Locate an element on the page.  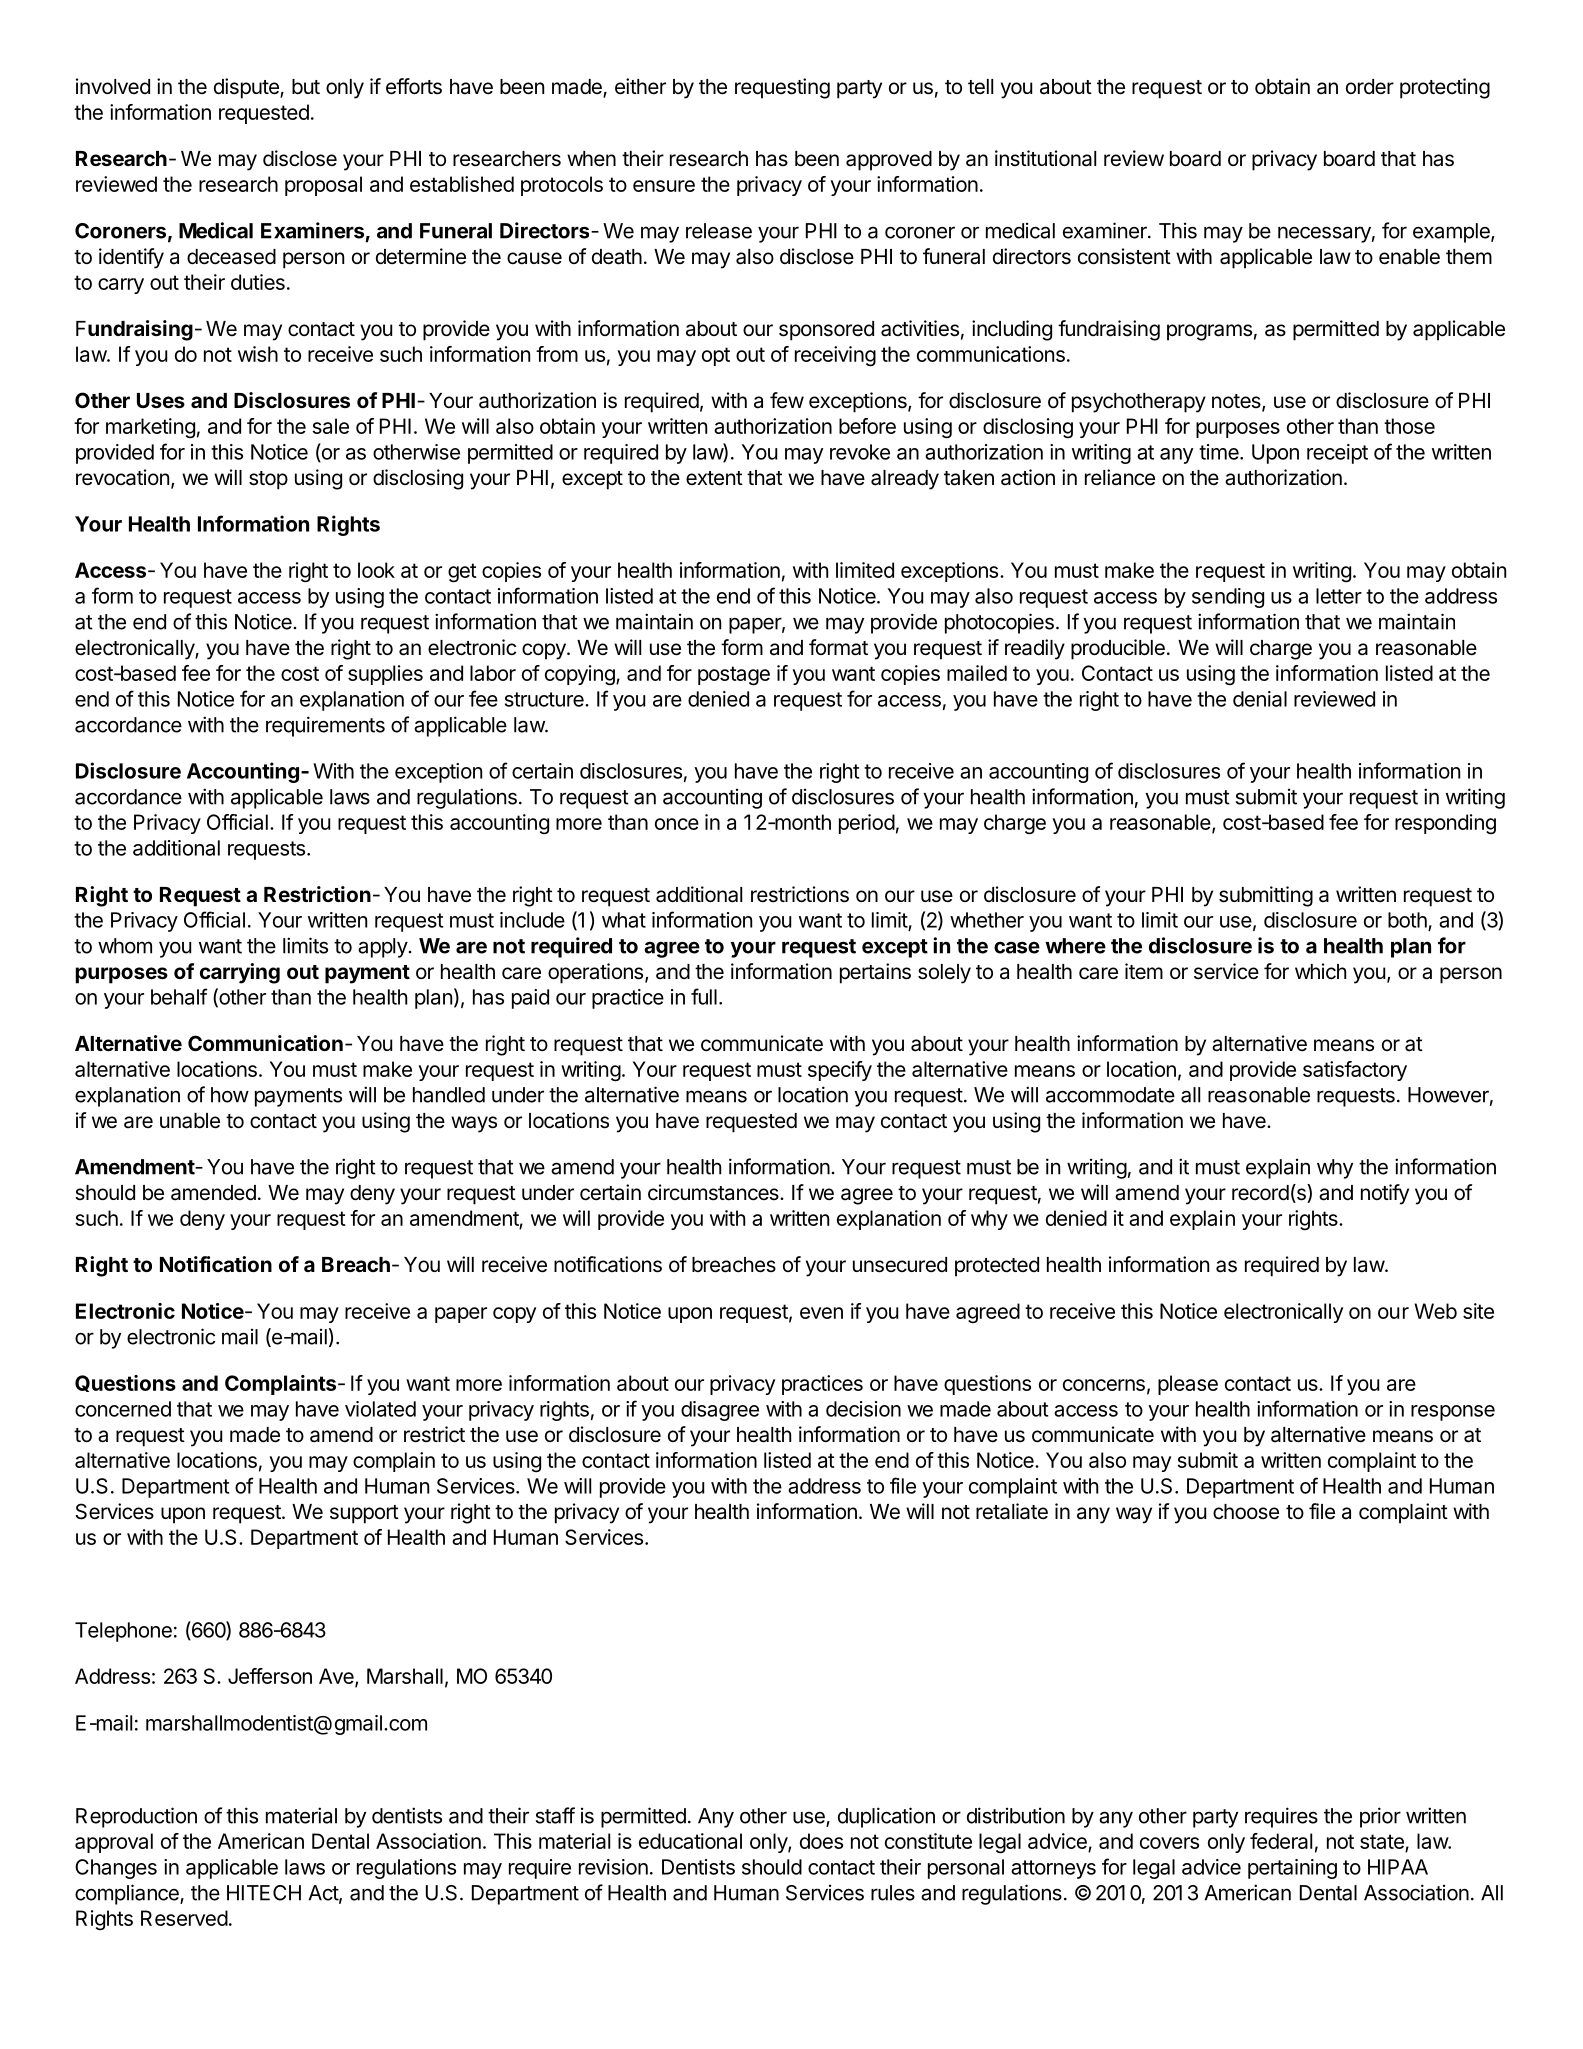
which is located at coordinates (1320, 971).
